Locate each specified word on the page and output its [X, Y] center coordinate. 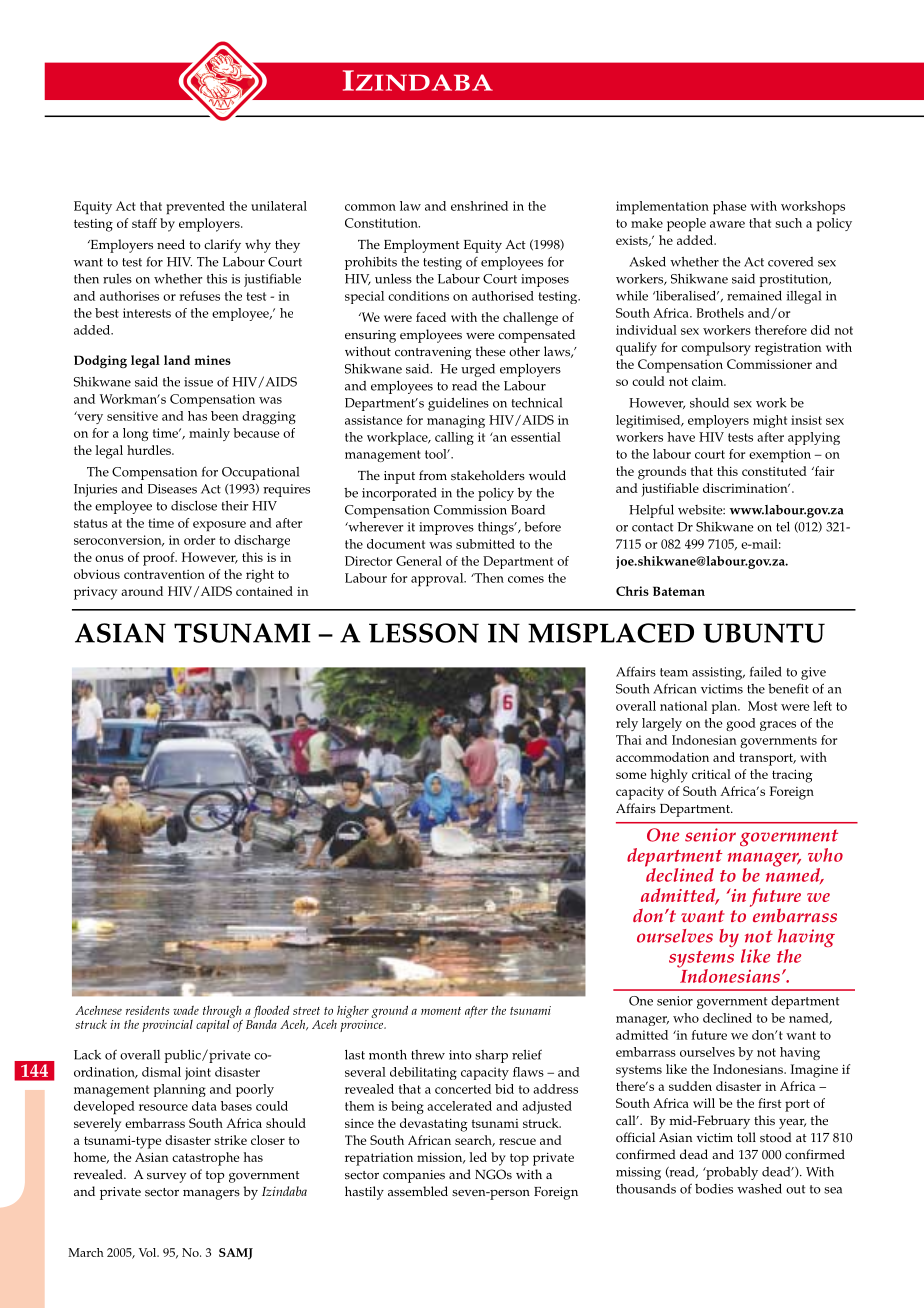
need [171, 244]
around [142, 591]
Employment [422, 246]
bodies [714, 1189]
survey [166, 1178]
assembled [418, 1191]
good [741, 724]
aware [727, 224]
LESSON [424, 633]
